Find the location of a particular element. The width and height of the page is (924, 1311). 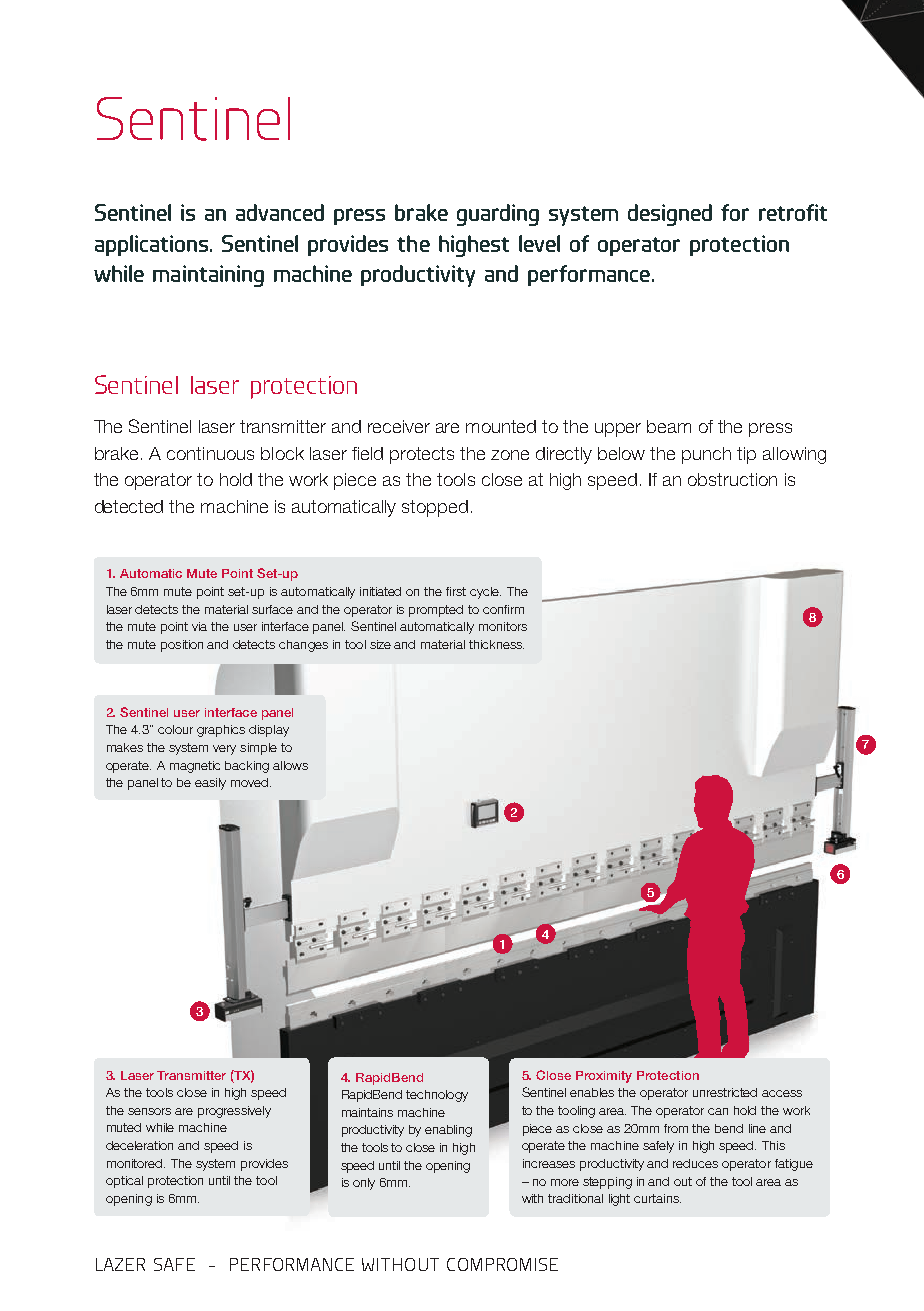

guarding is located at coordinates (498, 215).
